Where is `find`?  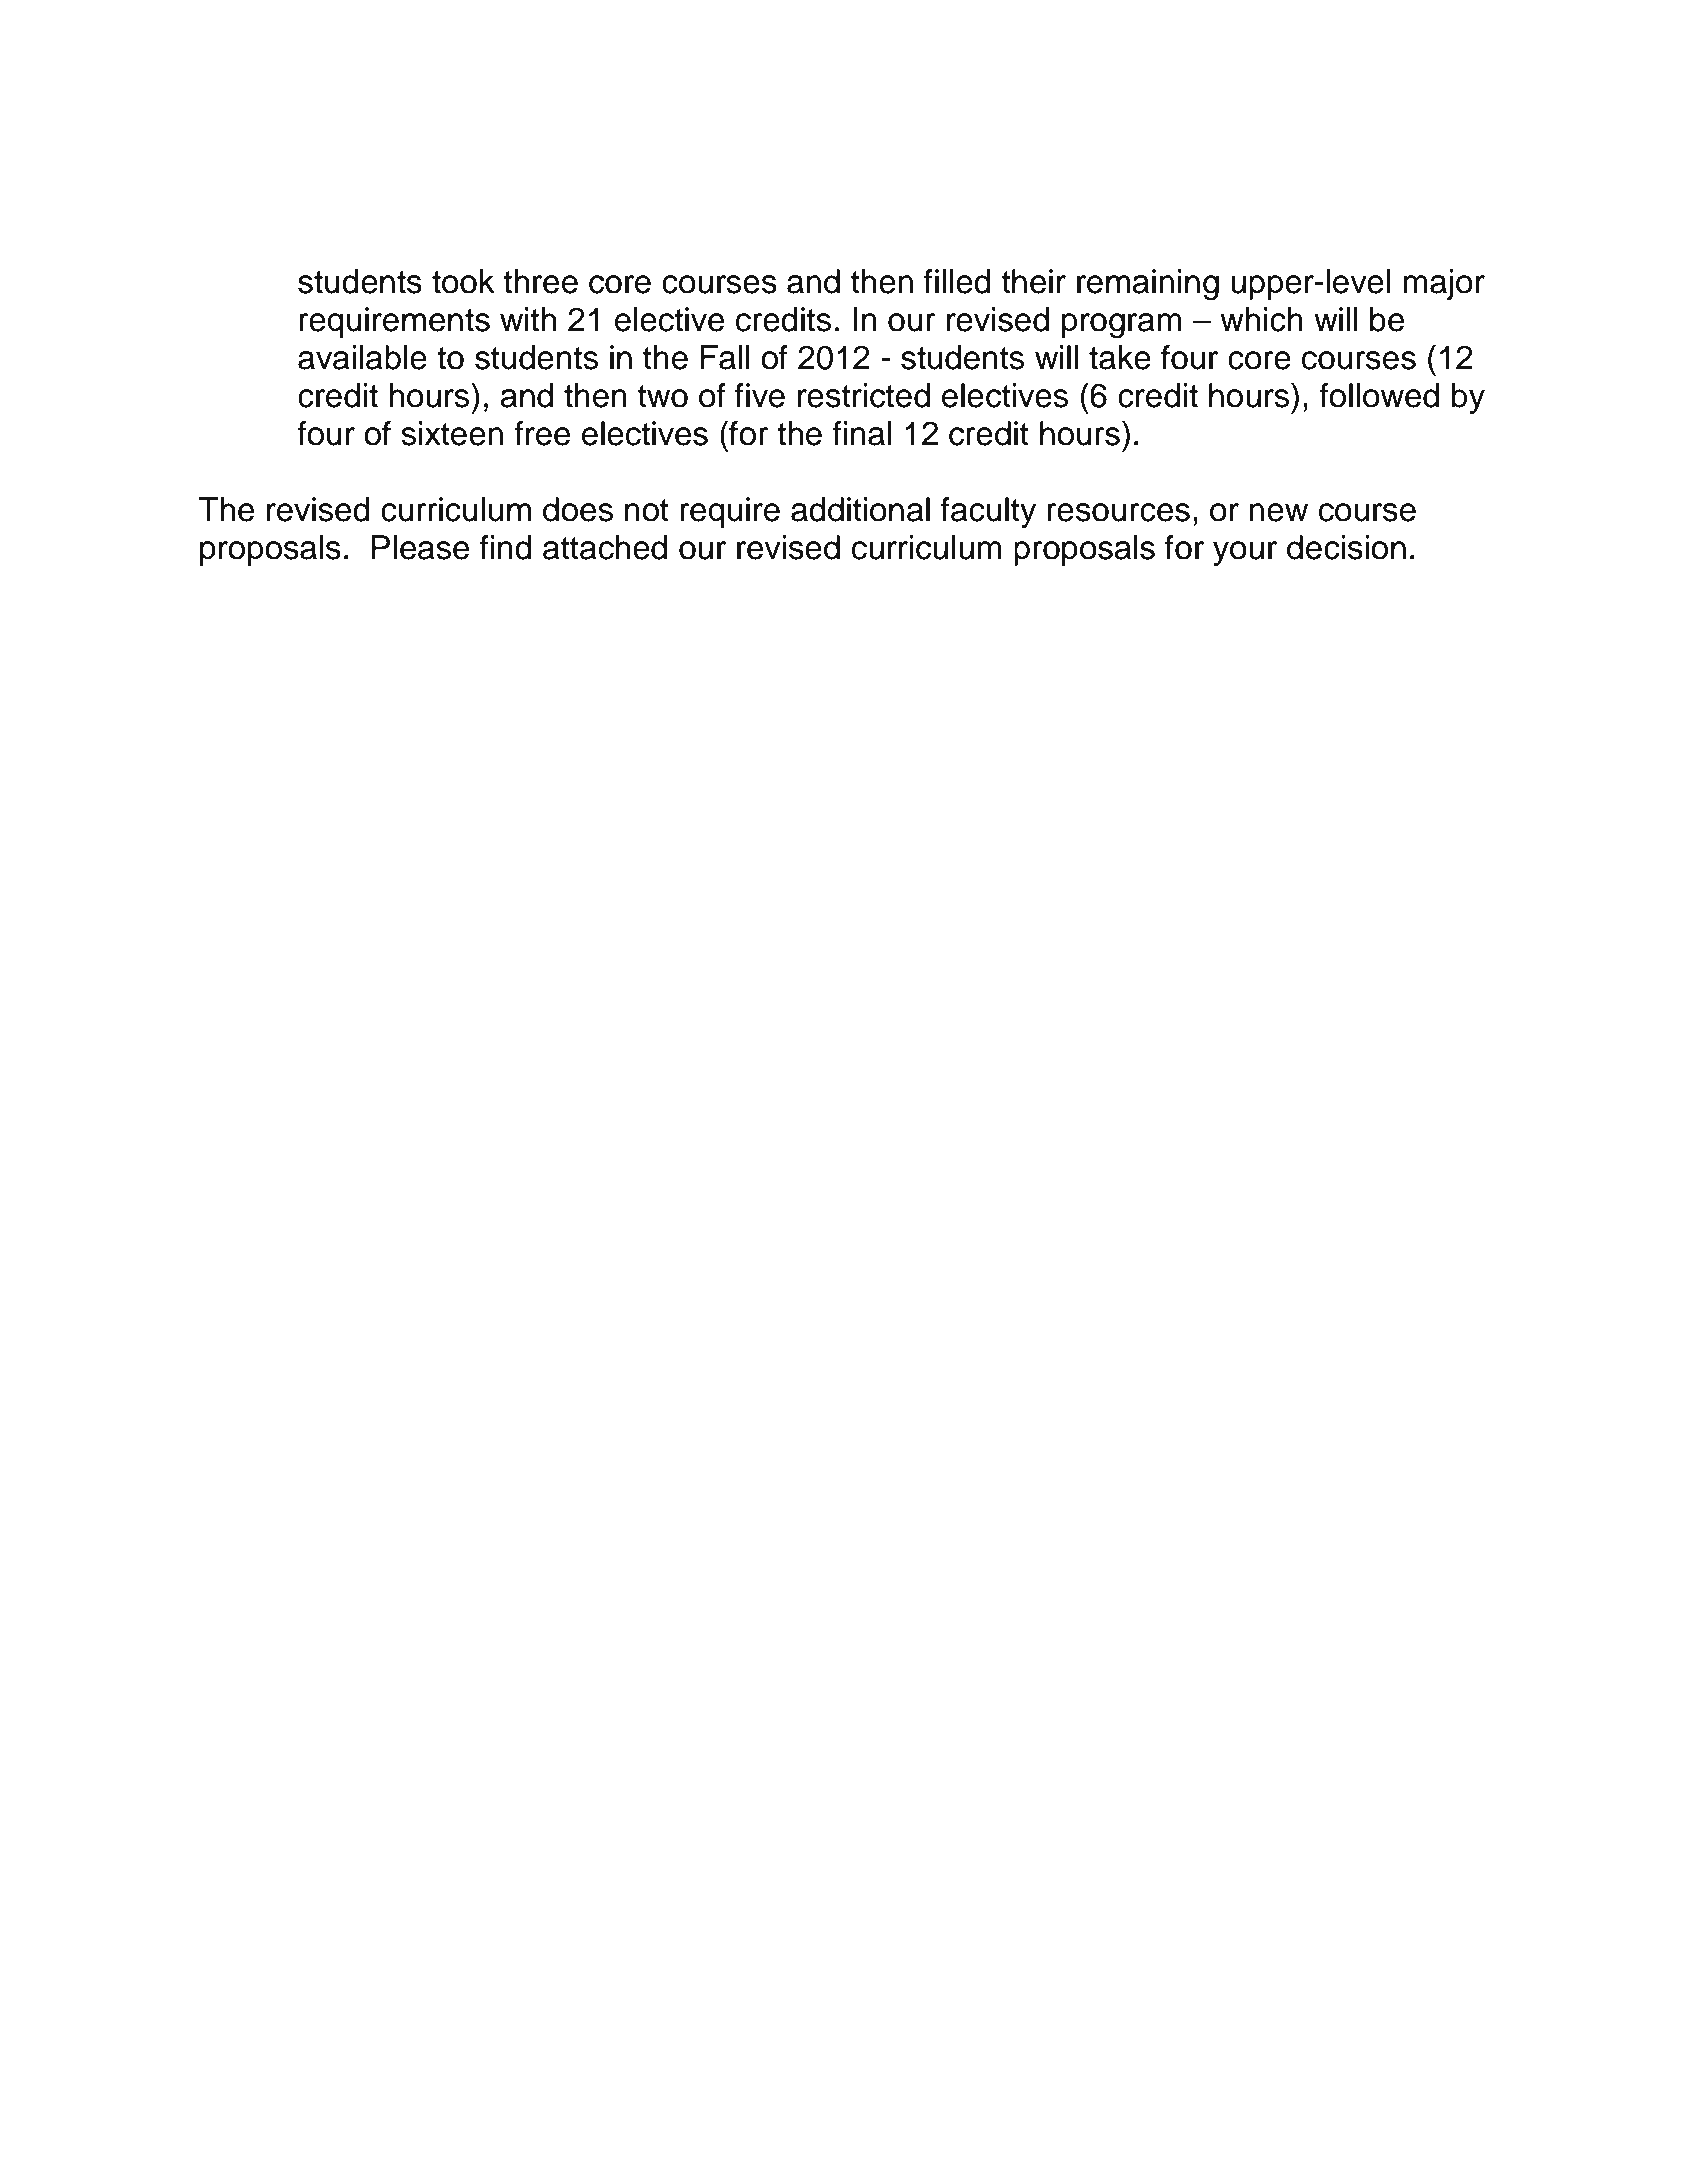
find is located at coordinates (506, 547).
